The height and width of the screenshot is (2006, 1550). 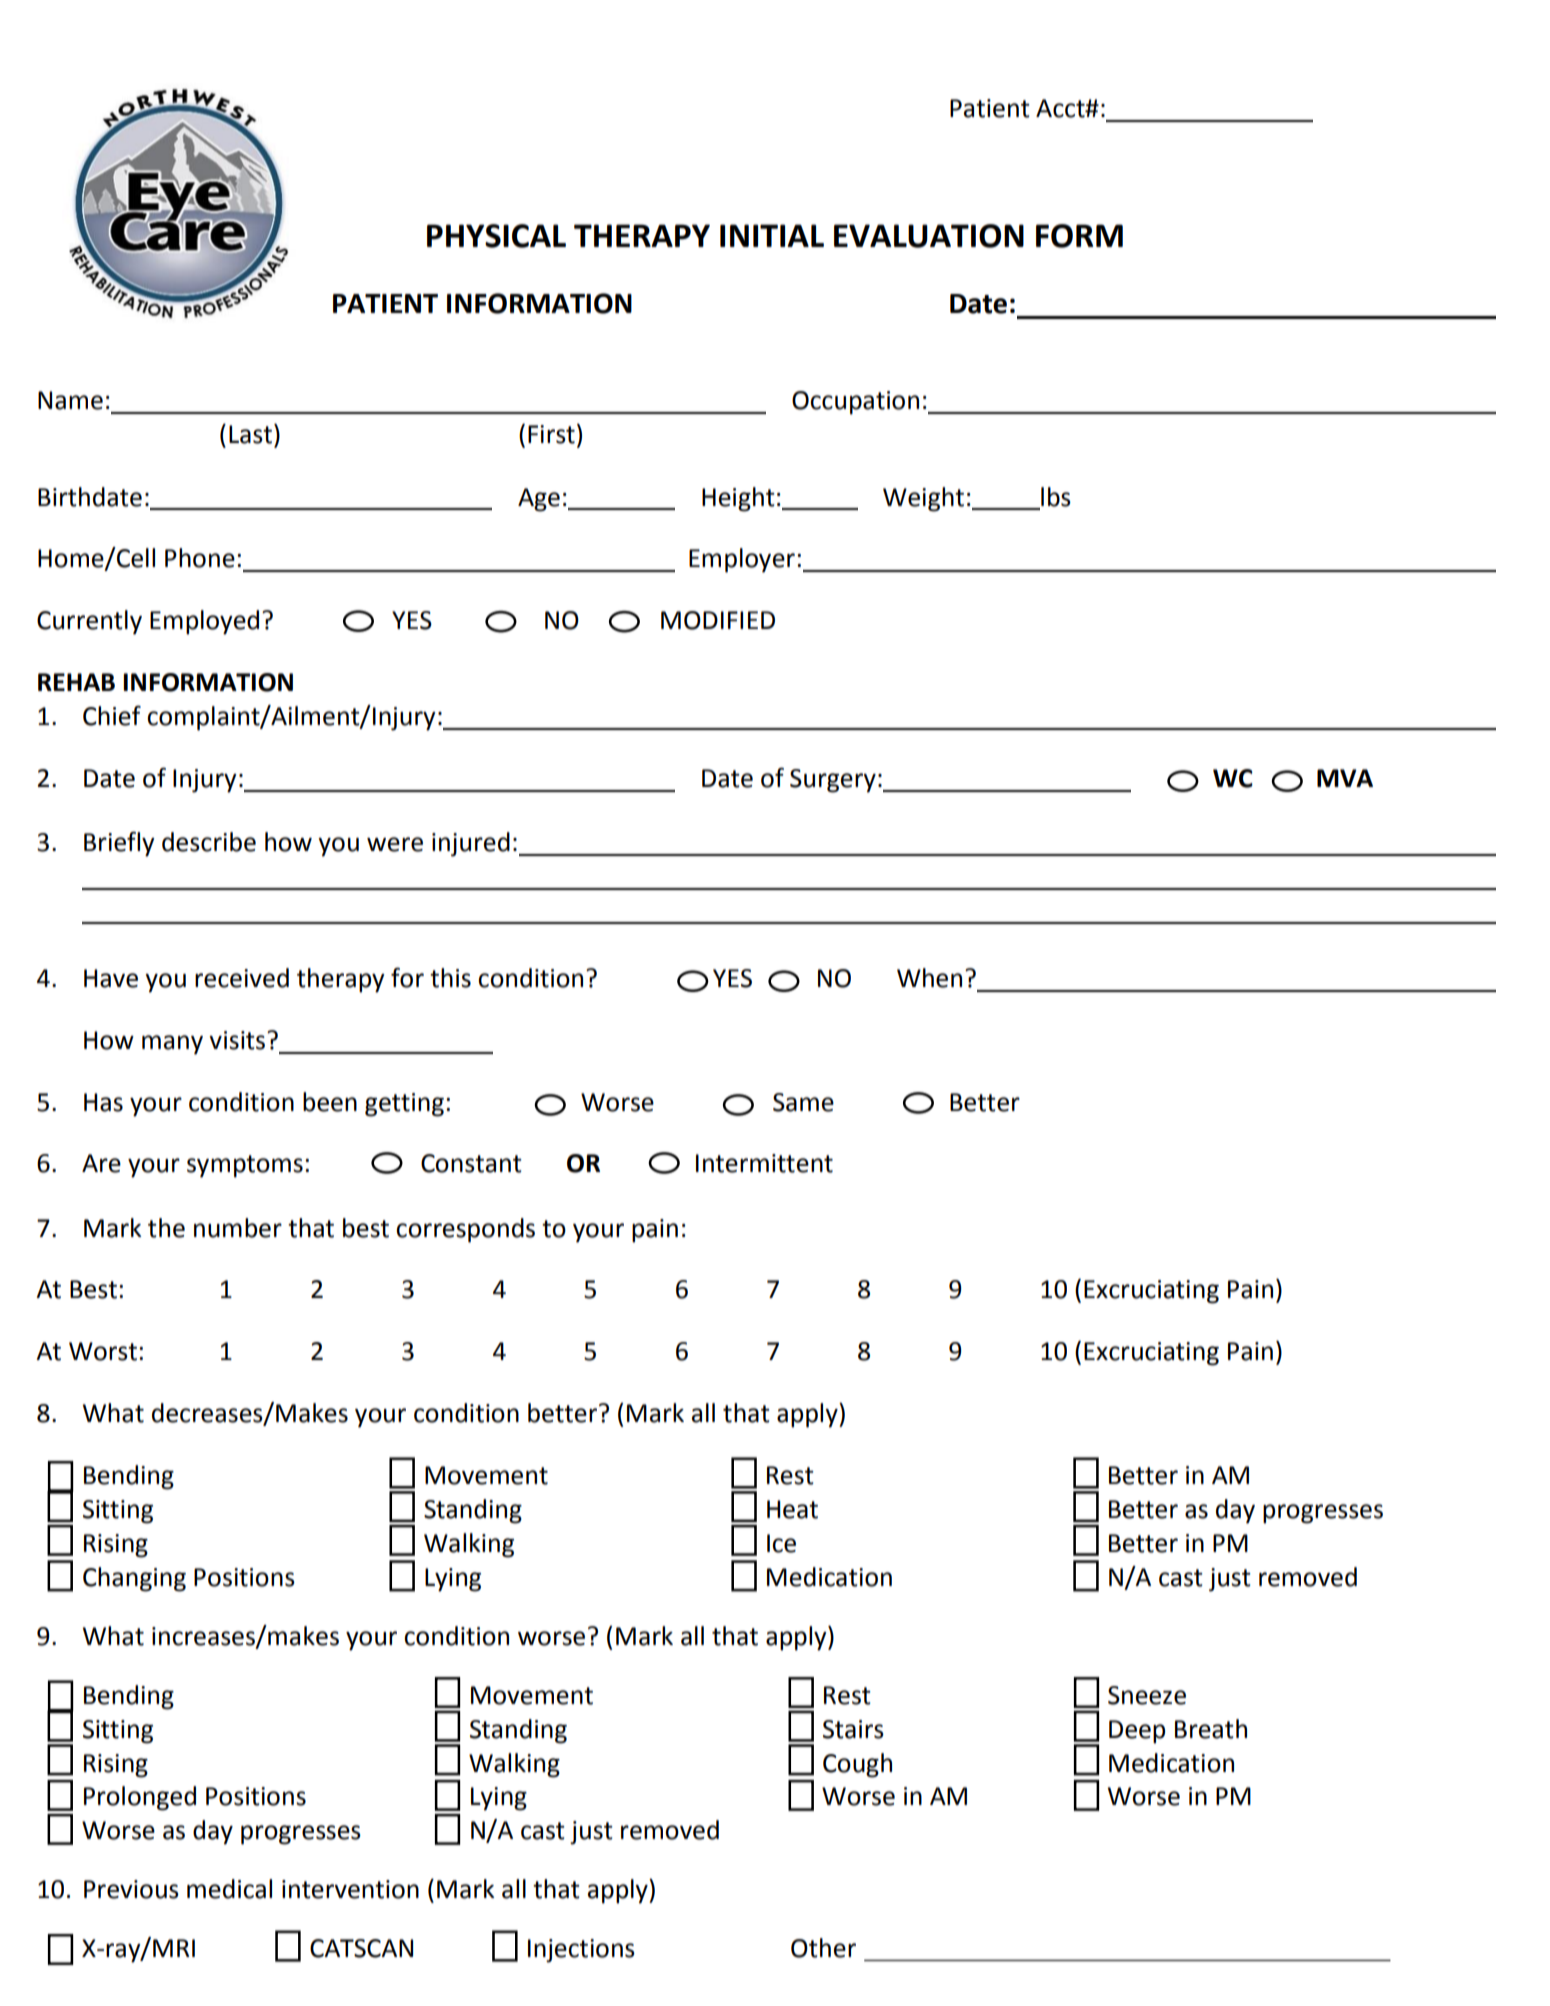 I want to click on EVALUATION, so click(x=929, y=236).
